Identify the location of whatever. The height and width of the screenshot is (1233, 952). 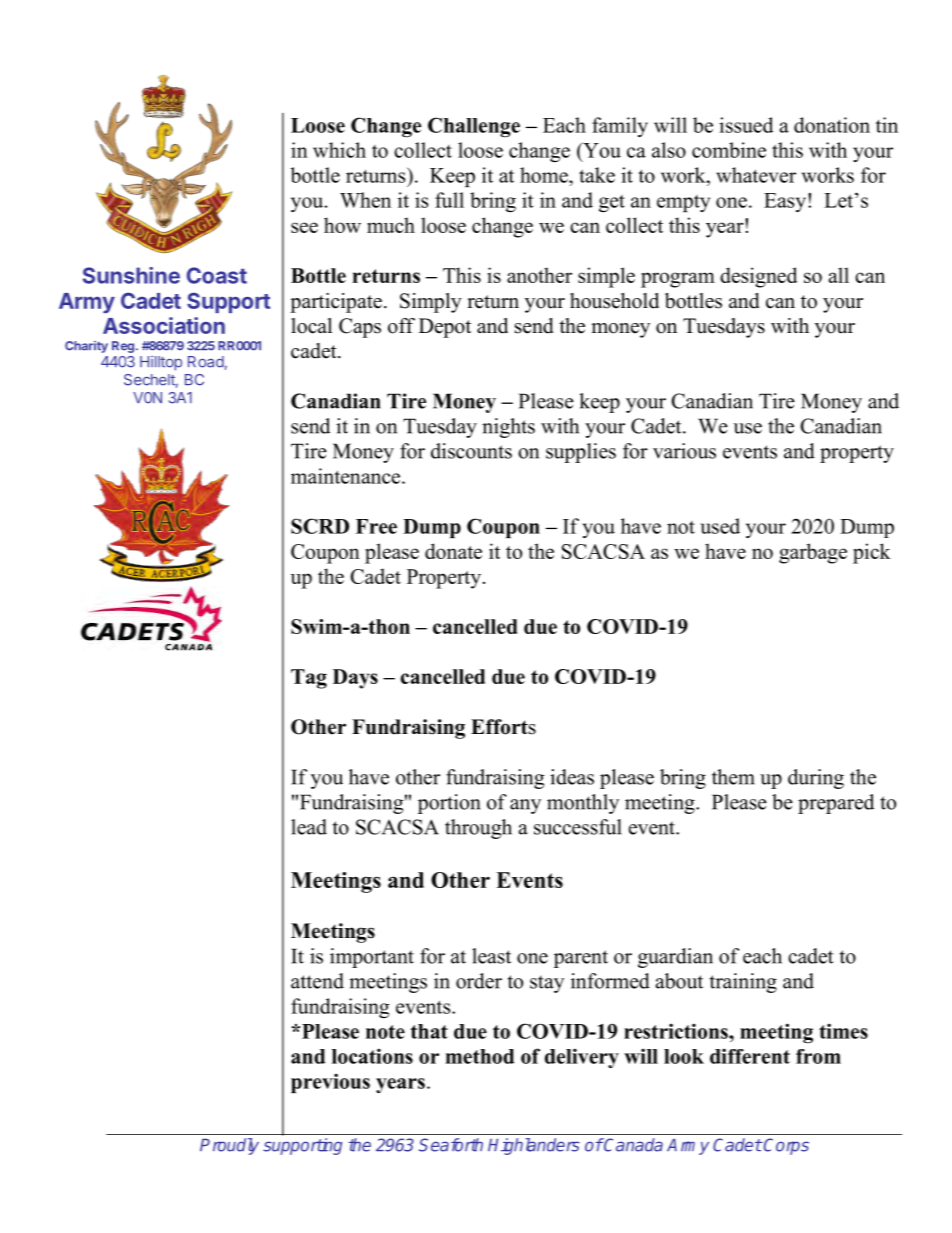
(756, 175).
